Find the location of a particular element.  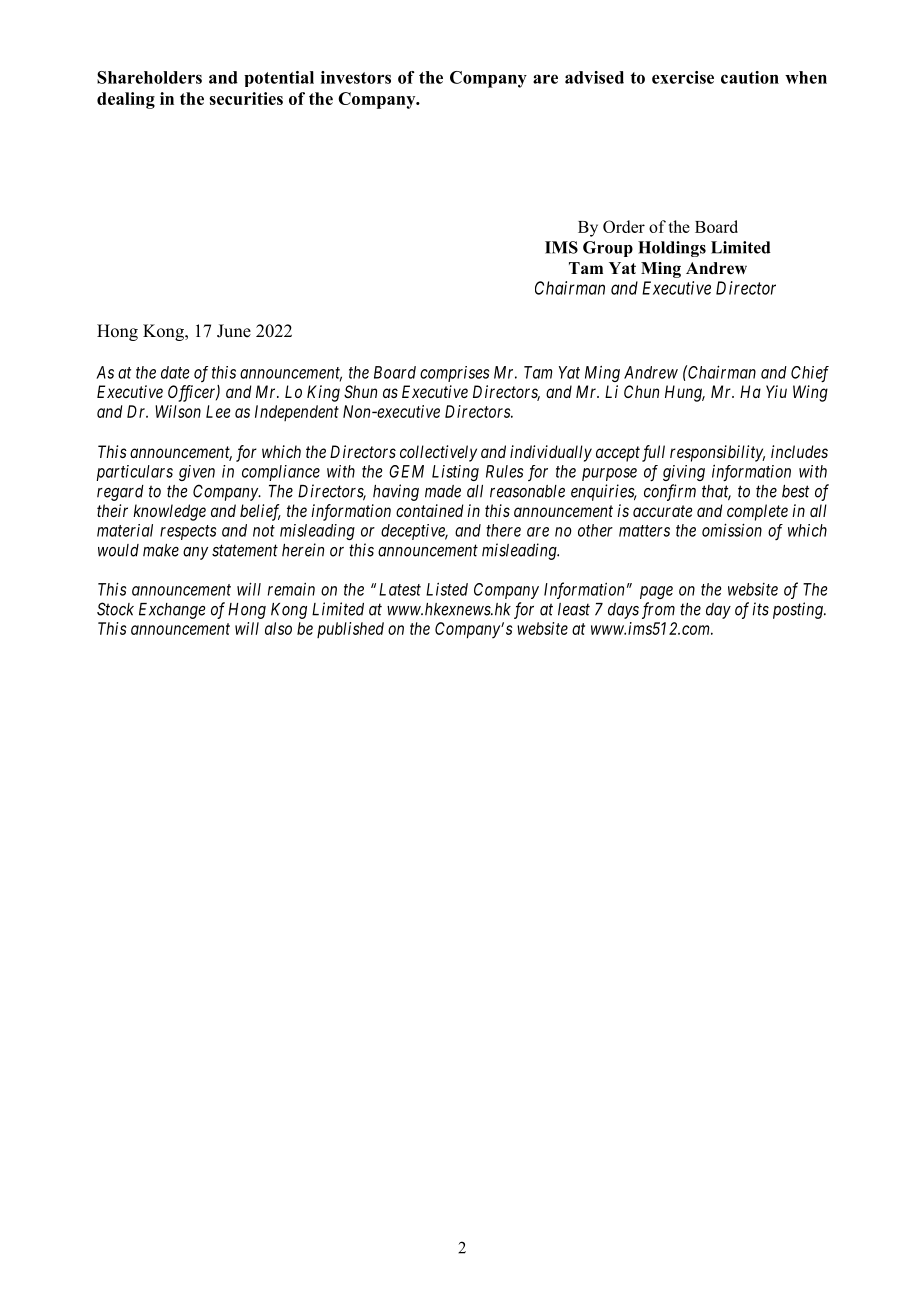

securities is located at coordinates (246, 98).
